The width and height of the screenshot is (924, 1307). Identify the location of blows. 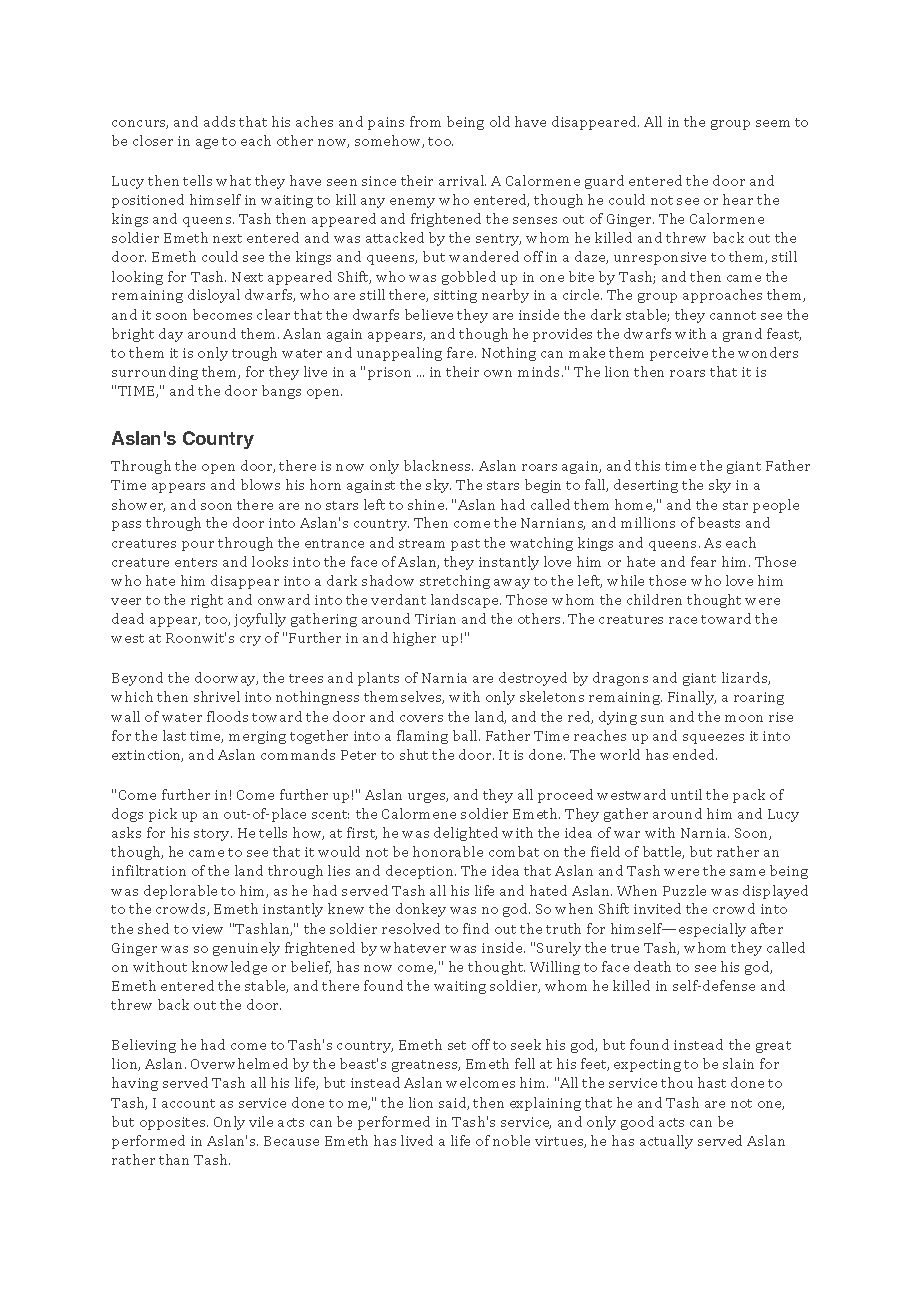
(260, 484).
